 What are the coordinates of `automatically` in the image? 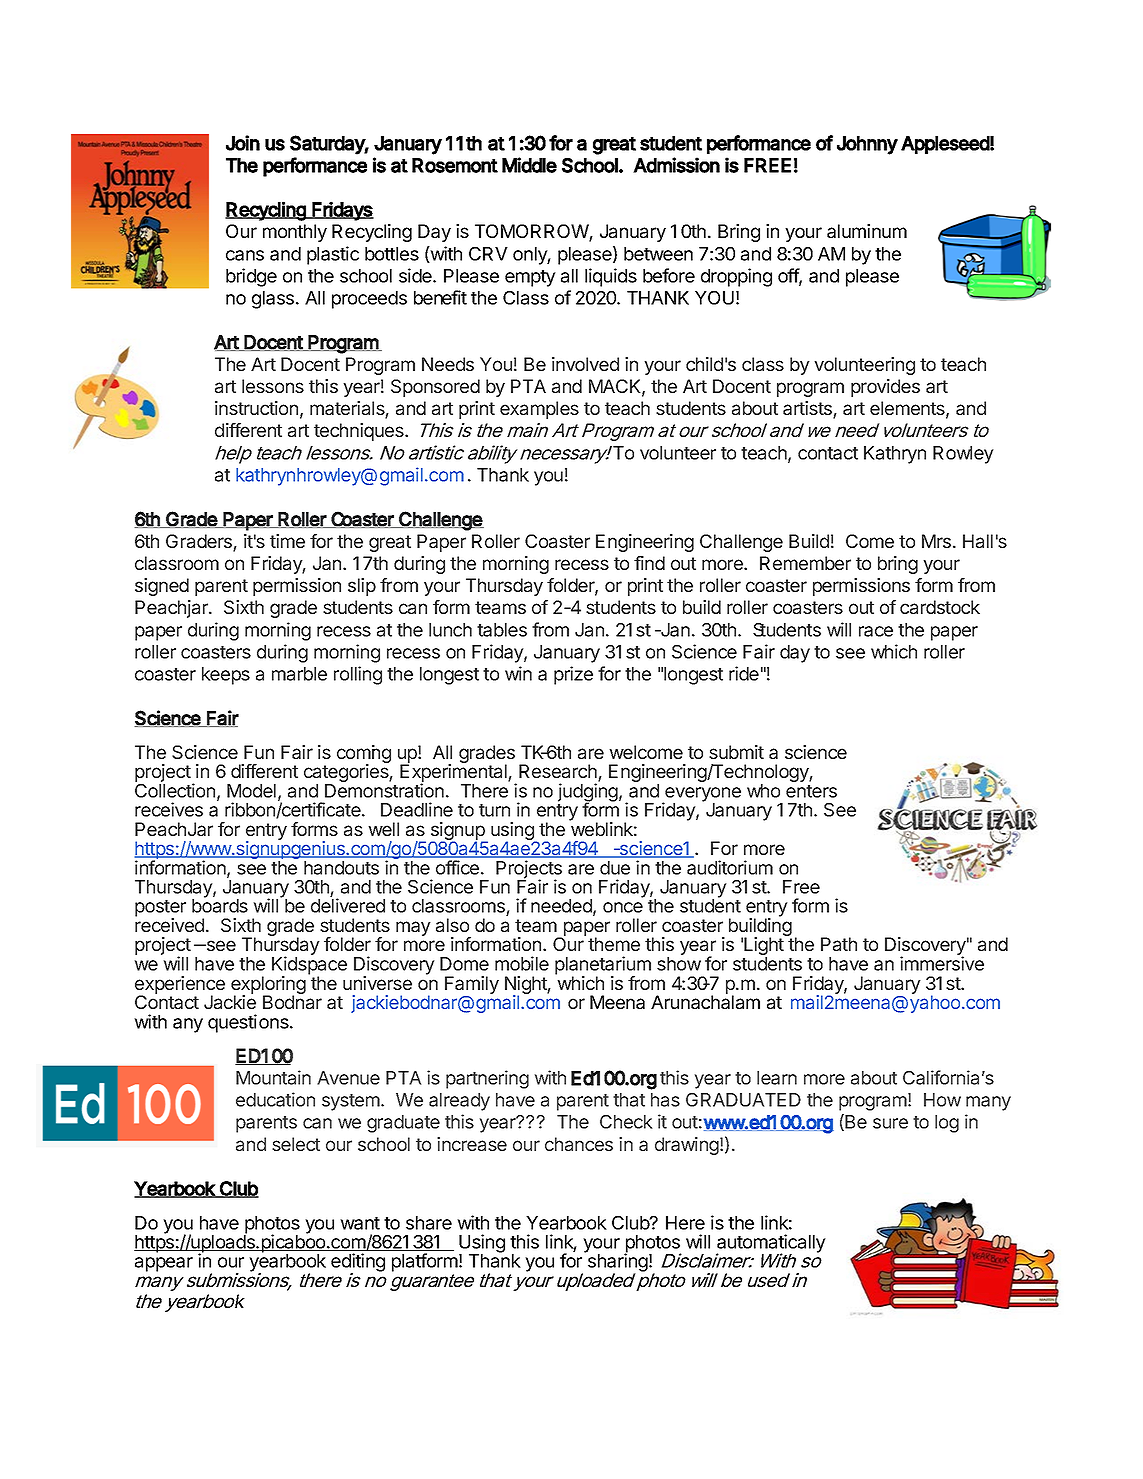 It's located at (771, 1244).
